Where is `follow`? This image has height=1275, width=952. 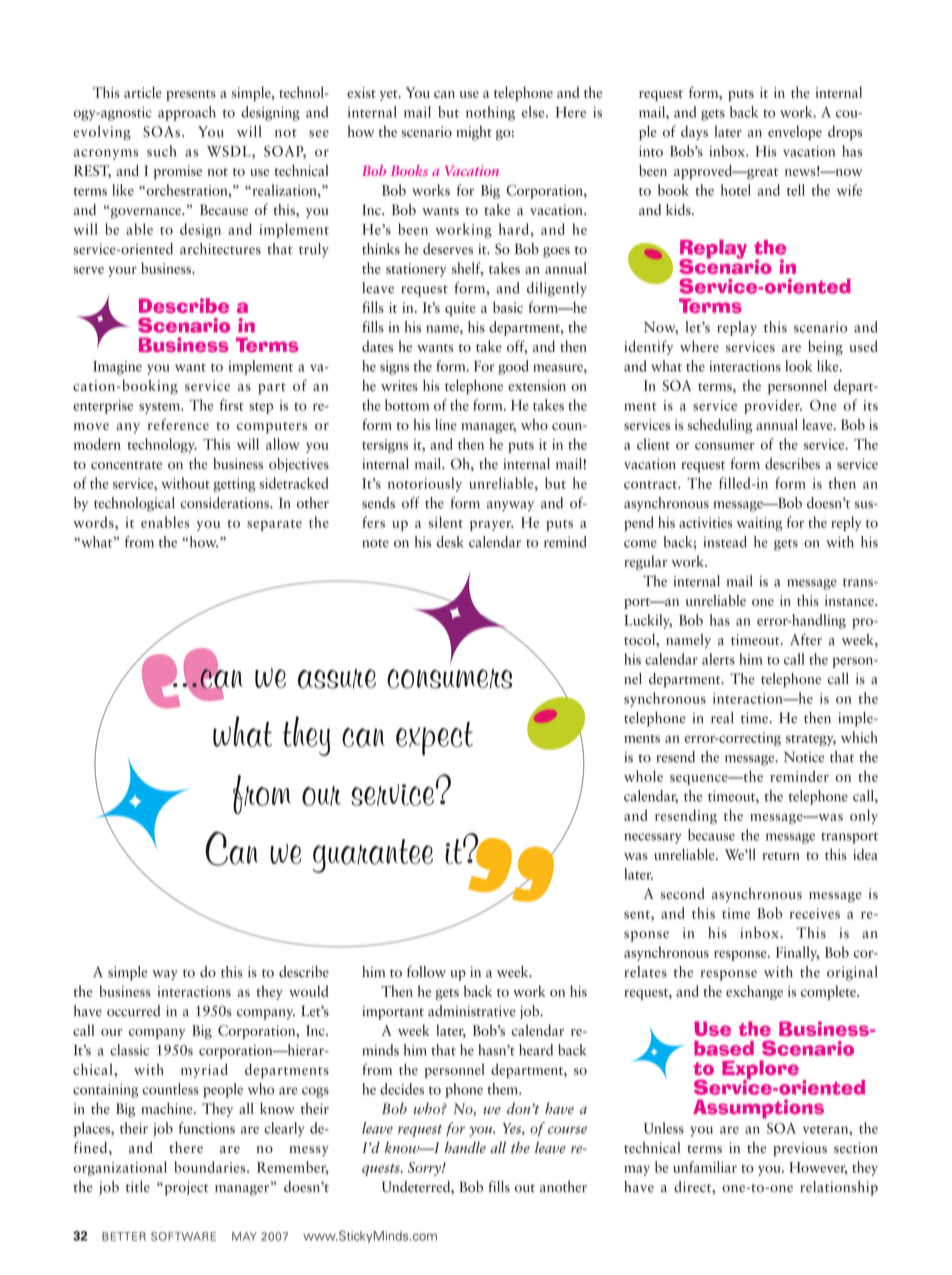
follow is located at coordinates (426, 972).
